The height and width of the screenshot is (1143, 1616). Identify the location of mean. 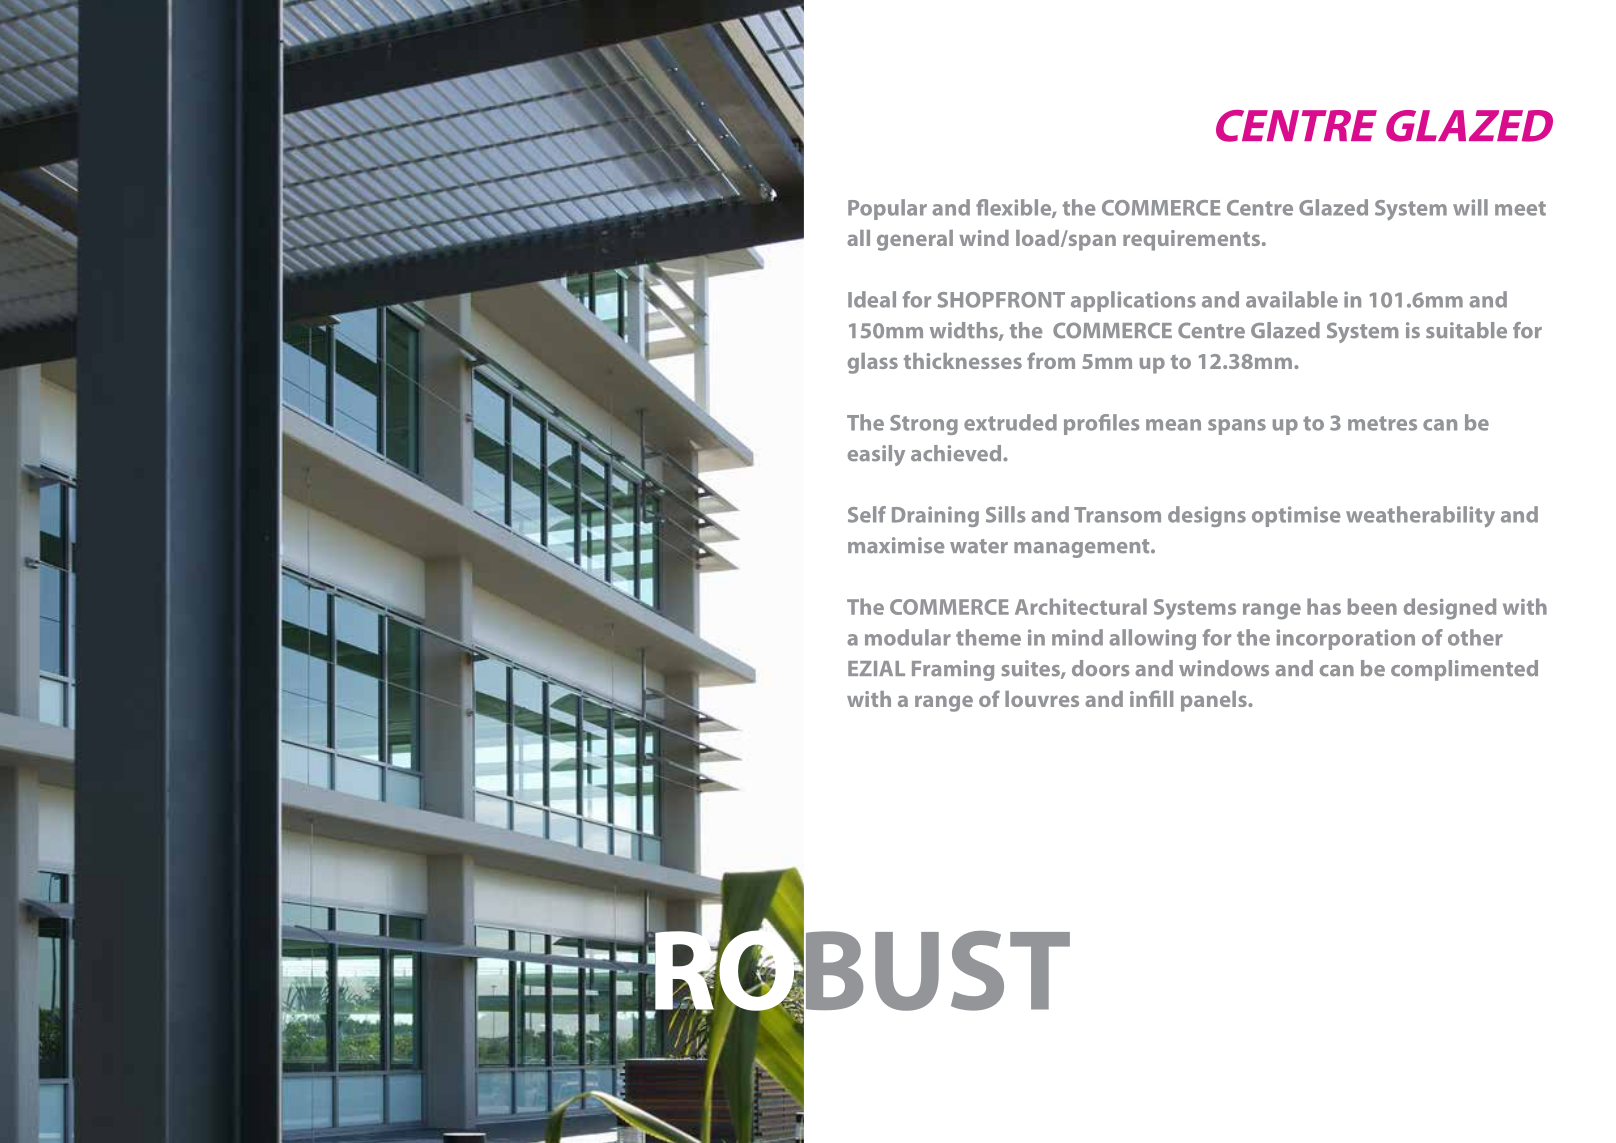
(1173, 425).
